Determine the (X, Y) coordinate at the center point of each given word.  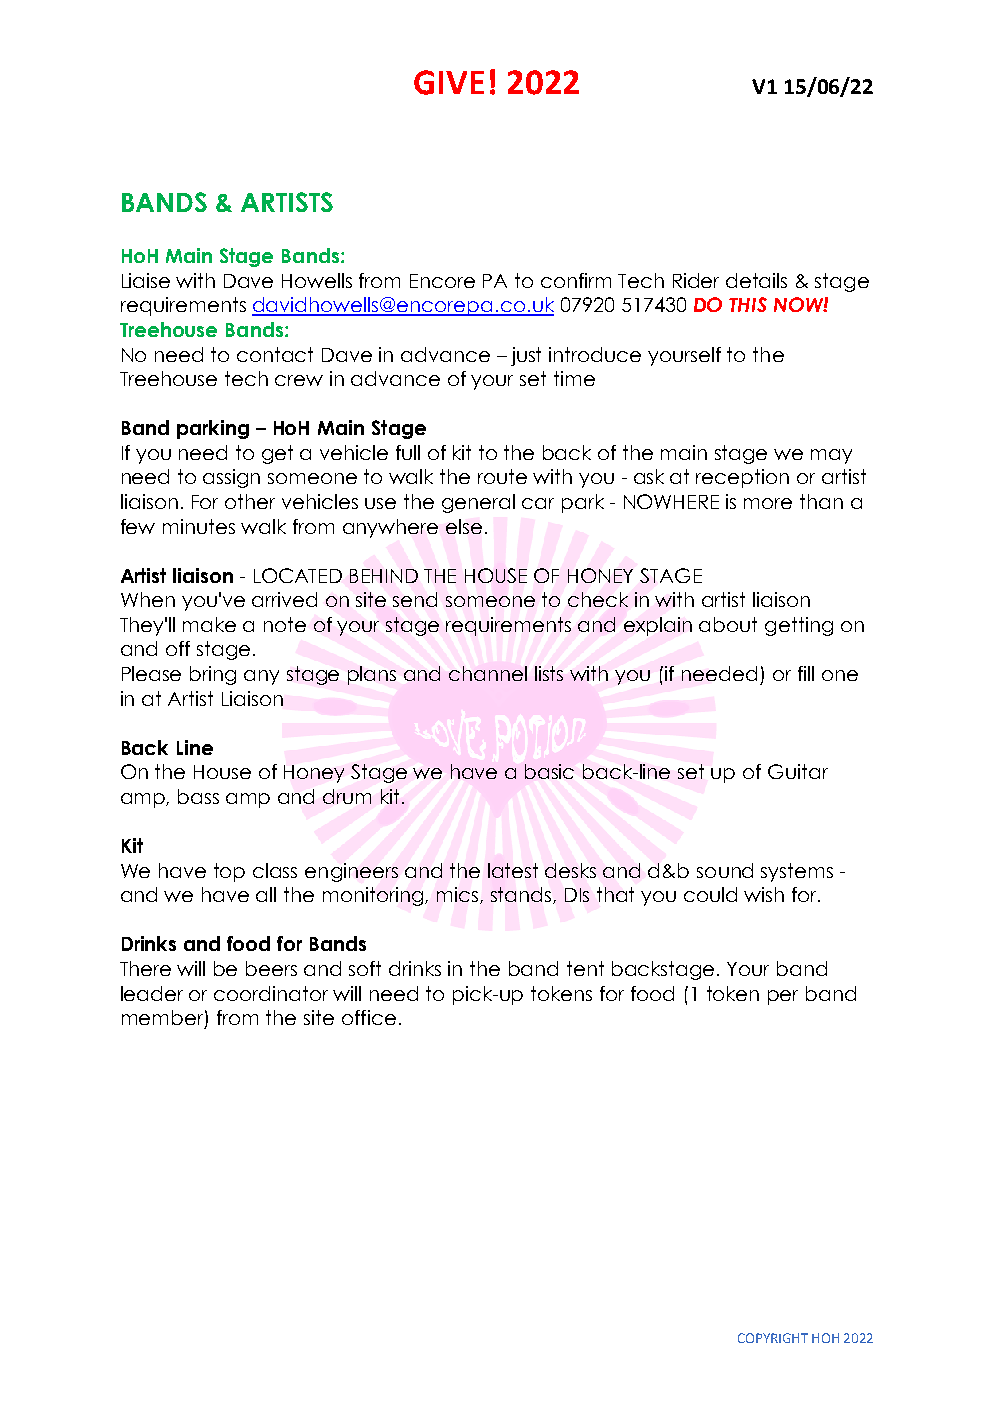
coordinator (271, 993)
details (756, 280)
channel (488, 673)
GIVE (449, 82)
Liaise (146, 280)
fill (806, 673)
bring (213, 675)
